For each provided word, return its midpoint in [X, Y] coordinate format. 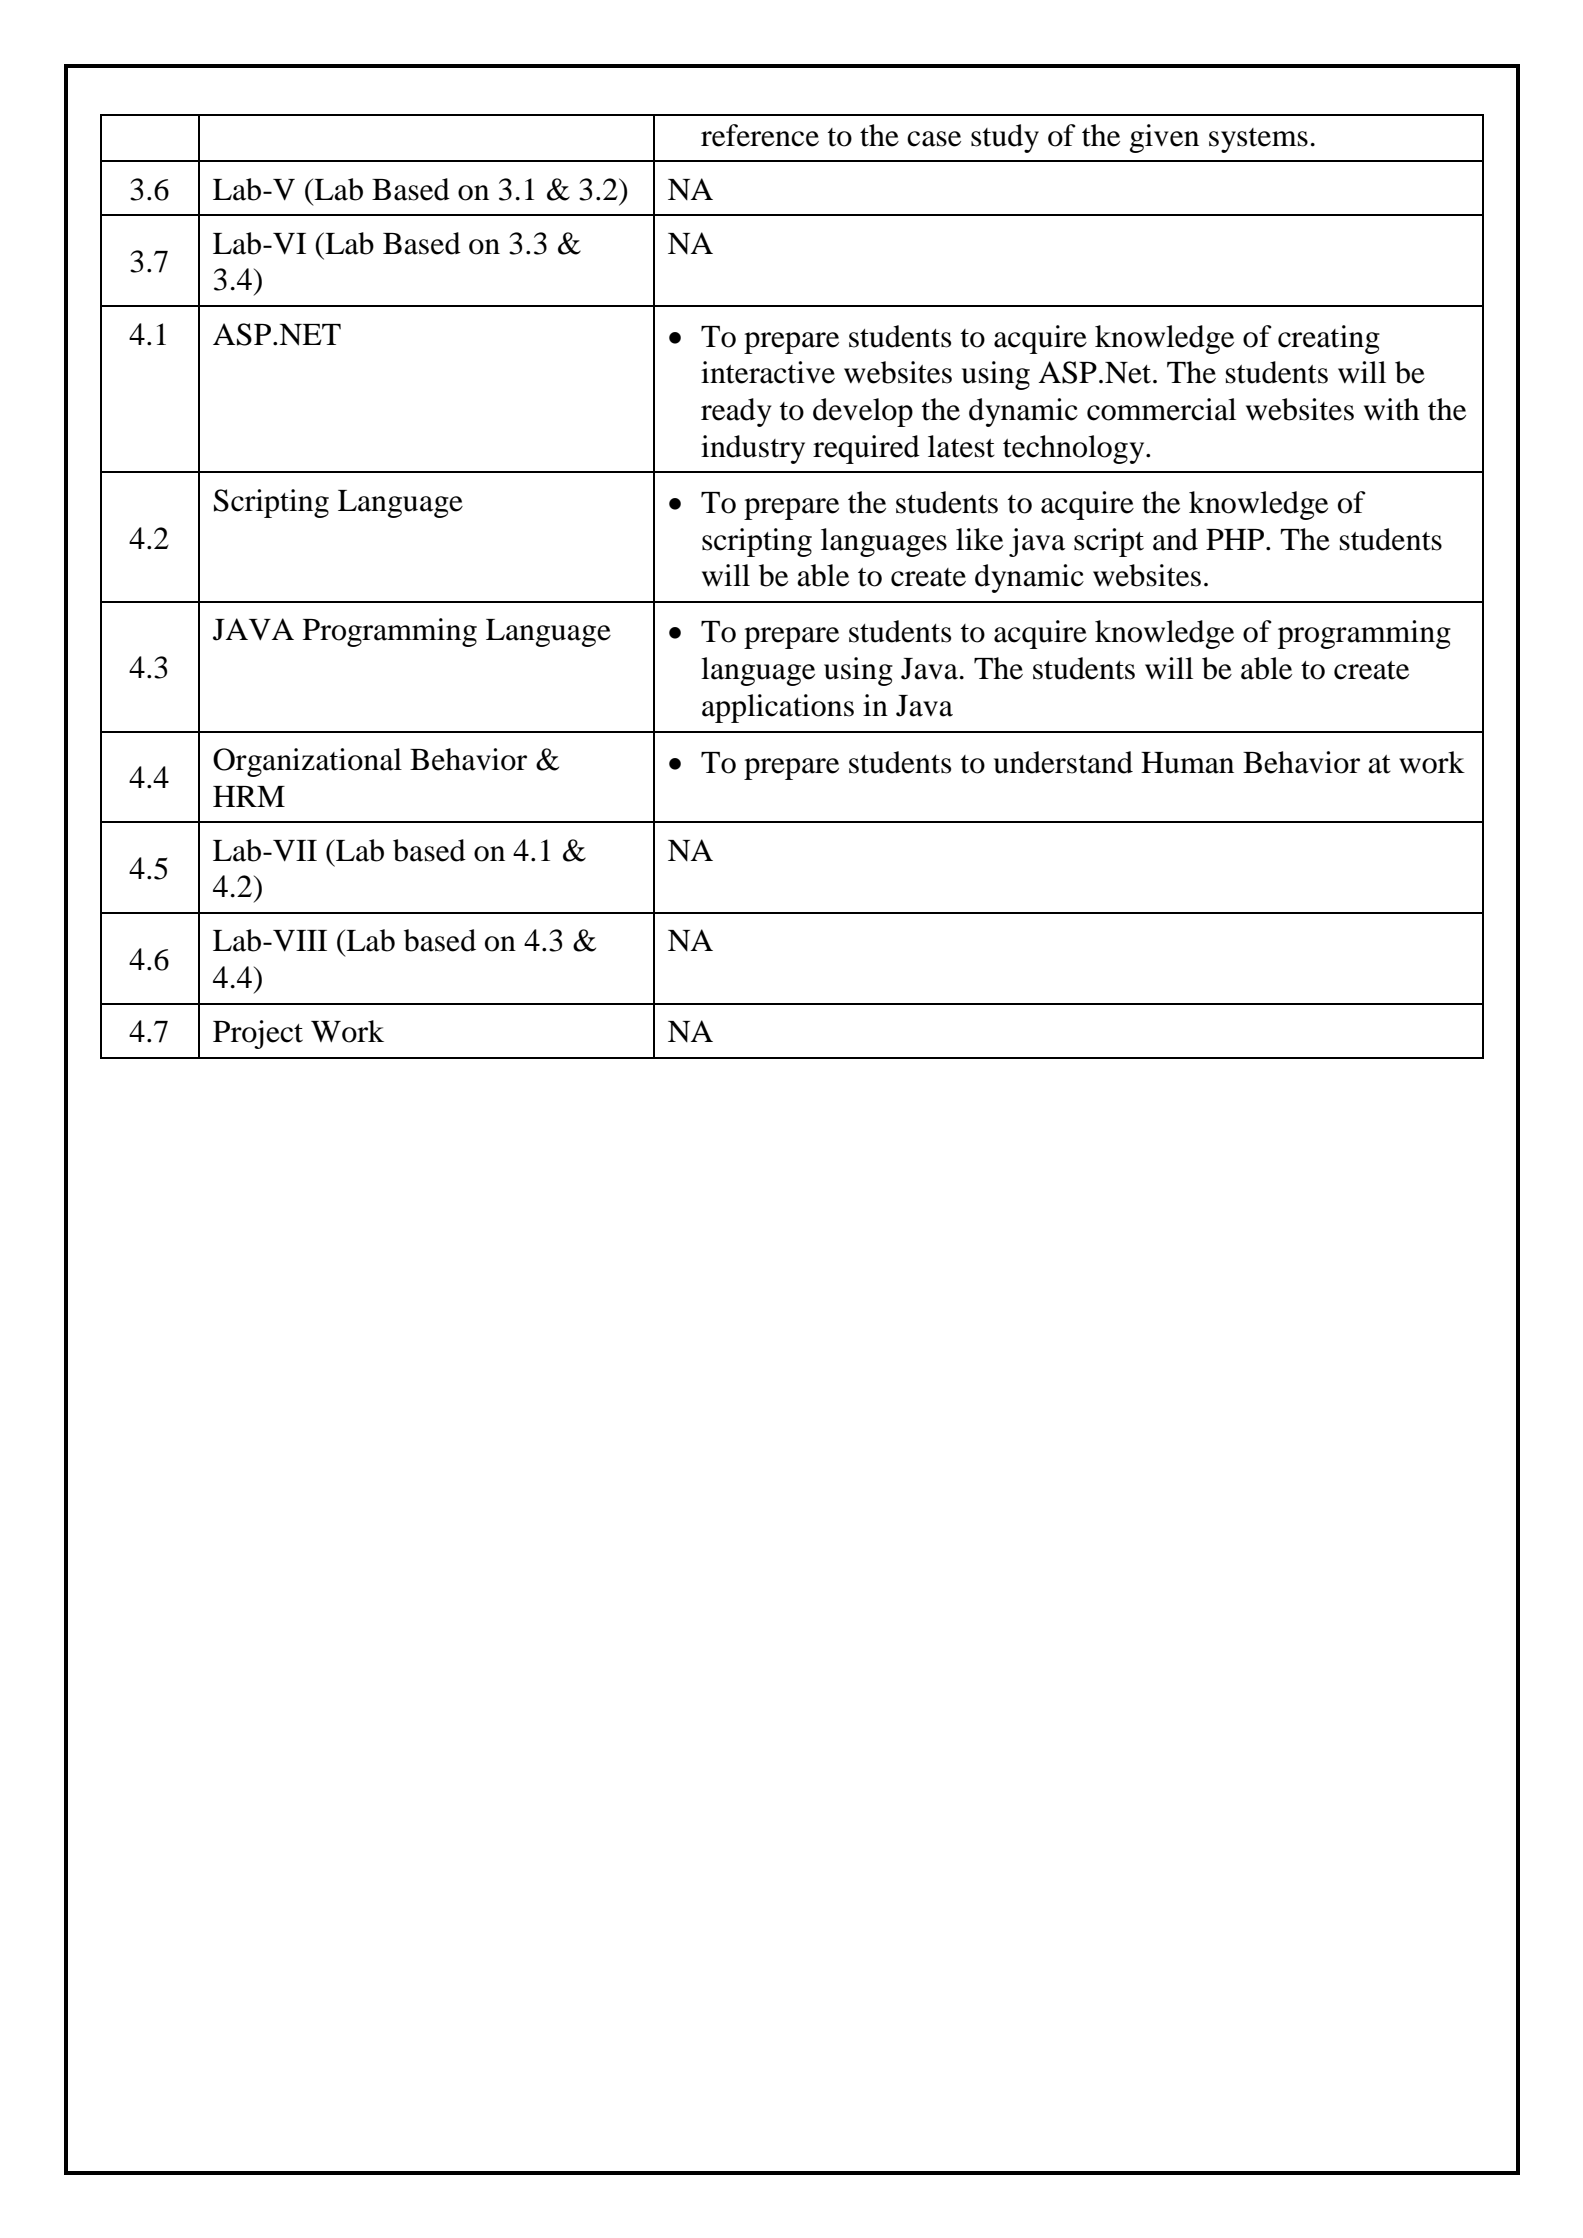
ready [736, 412]
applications [778, 708]
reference [760, 135]
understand [1063, 762]
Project [258, 1034]
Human [1187, 763]
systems [1258, 140]
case [934, 139]
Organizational [307, 762]
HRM [249, 796]
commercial [1161, 409]
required [866, 449]
